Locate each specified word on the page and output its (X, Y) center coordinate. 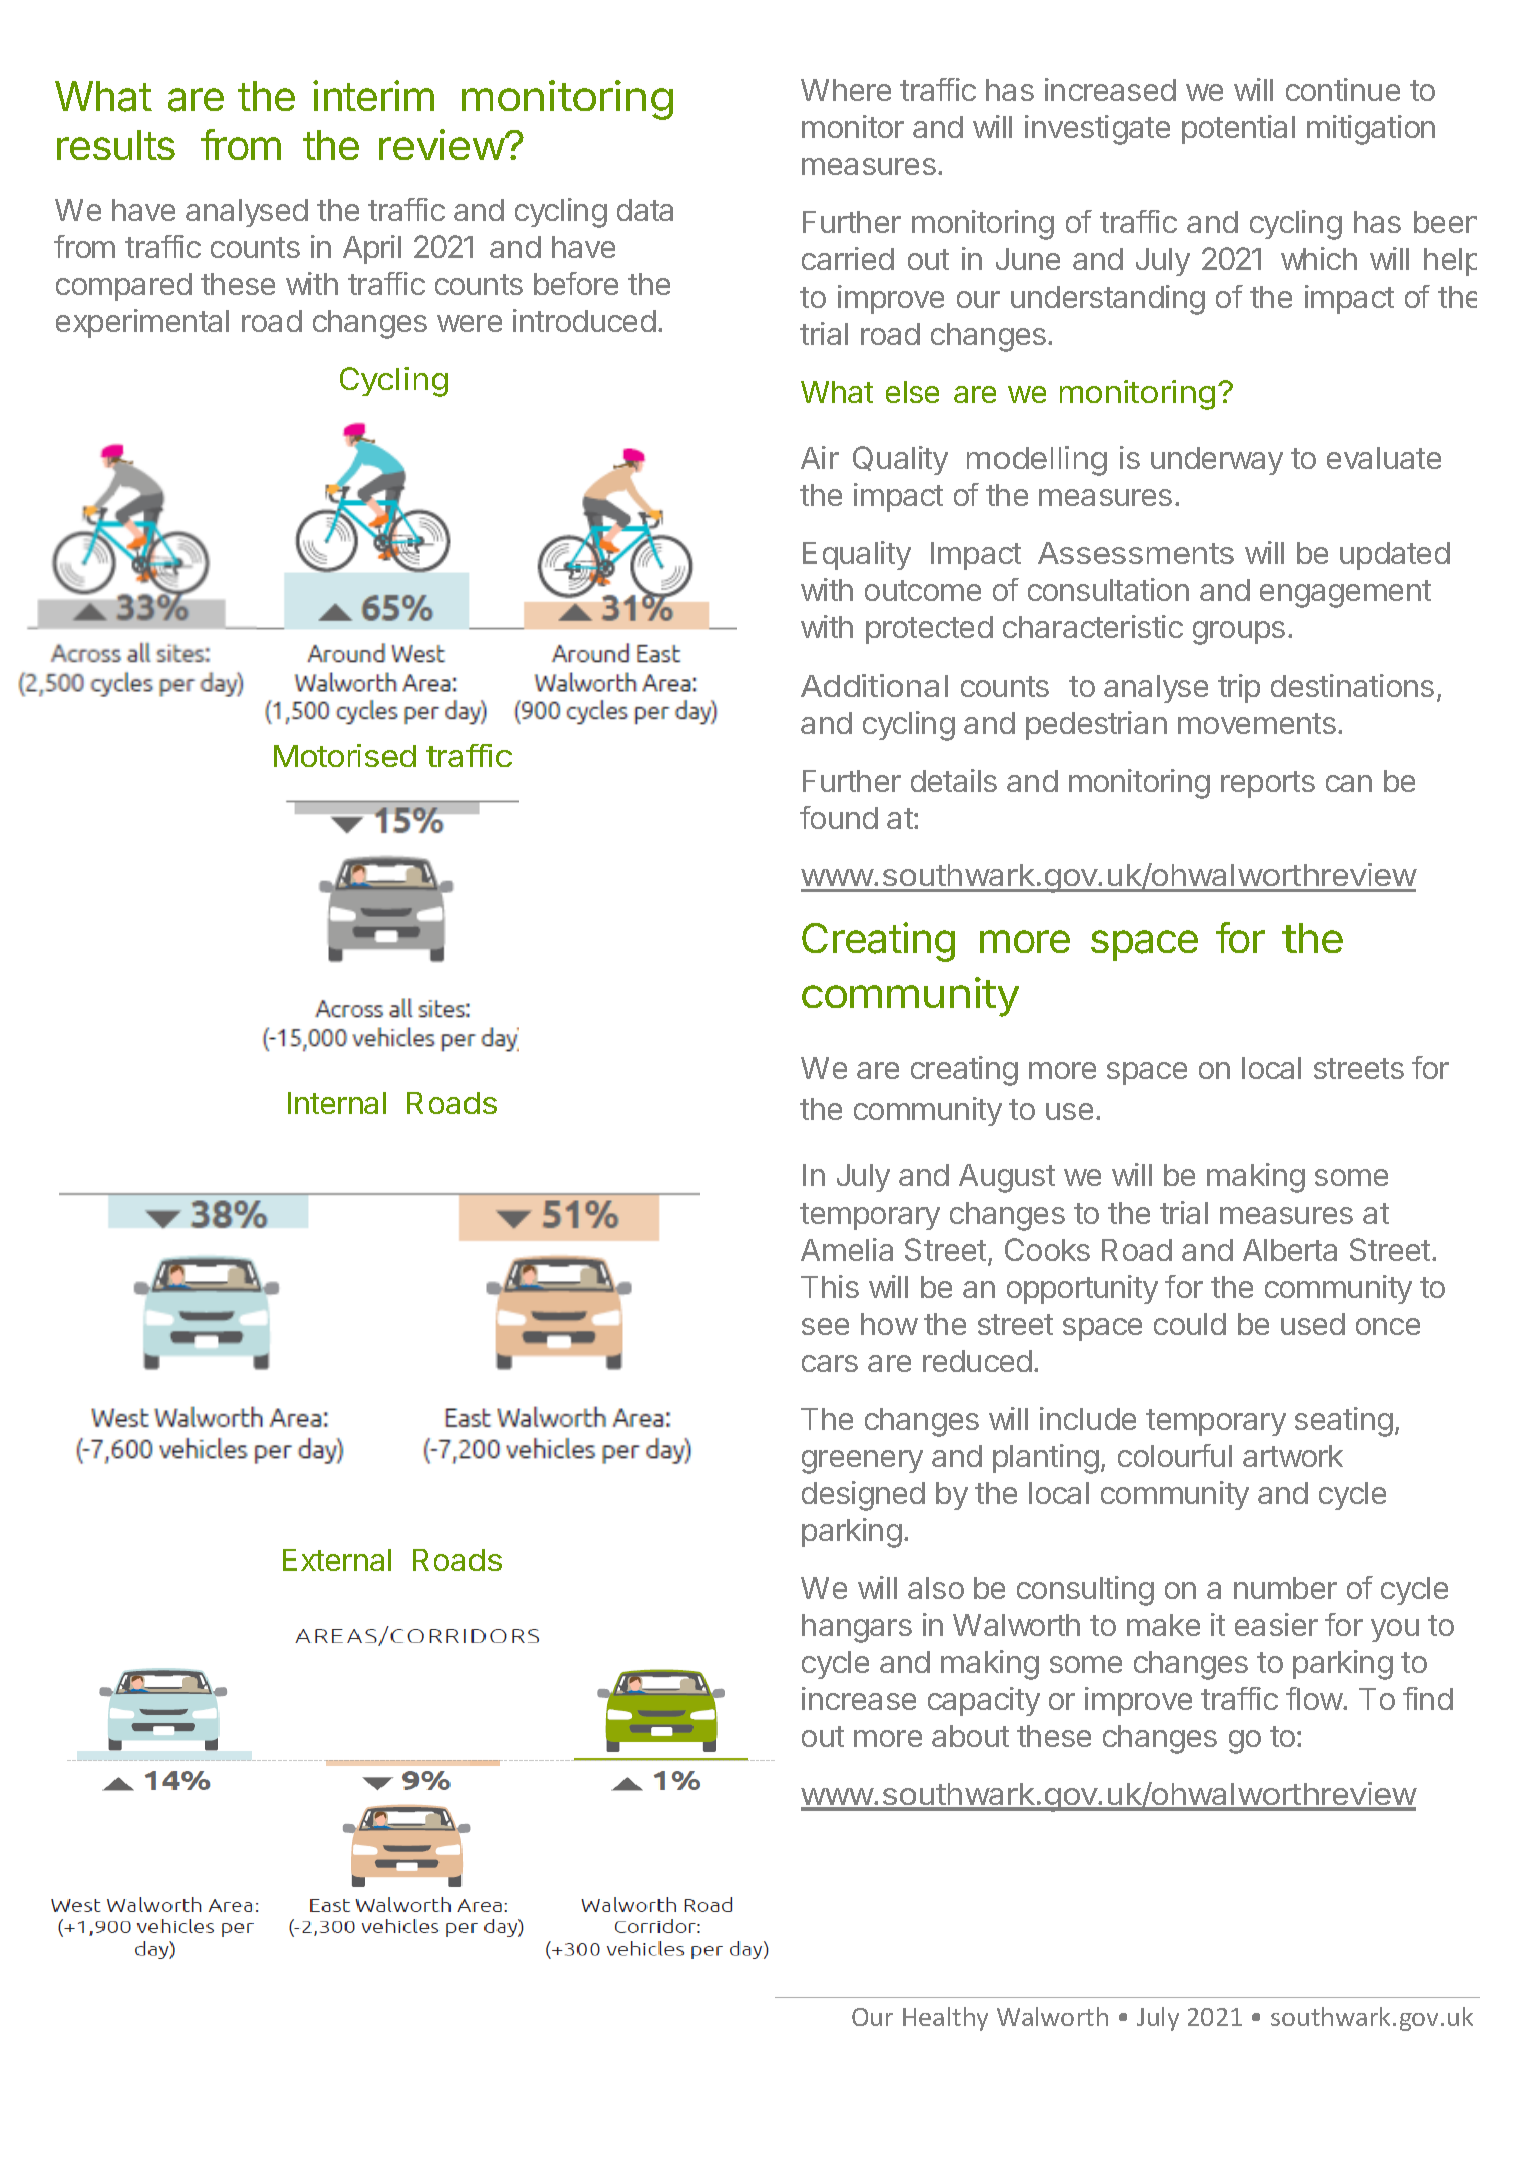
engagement (1345, 594)
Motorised (345, 755)
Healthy (945, 2019)
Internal (337, 1103)
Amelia (847, 1249)
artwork (1293, 1456)
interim (373, 95)
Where (846, 90)
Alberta (1290, 1250)
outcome (923, 590)
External (337, 1560)
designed (863, 1496)
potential (1238, 129)
